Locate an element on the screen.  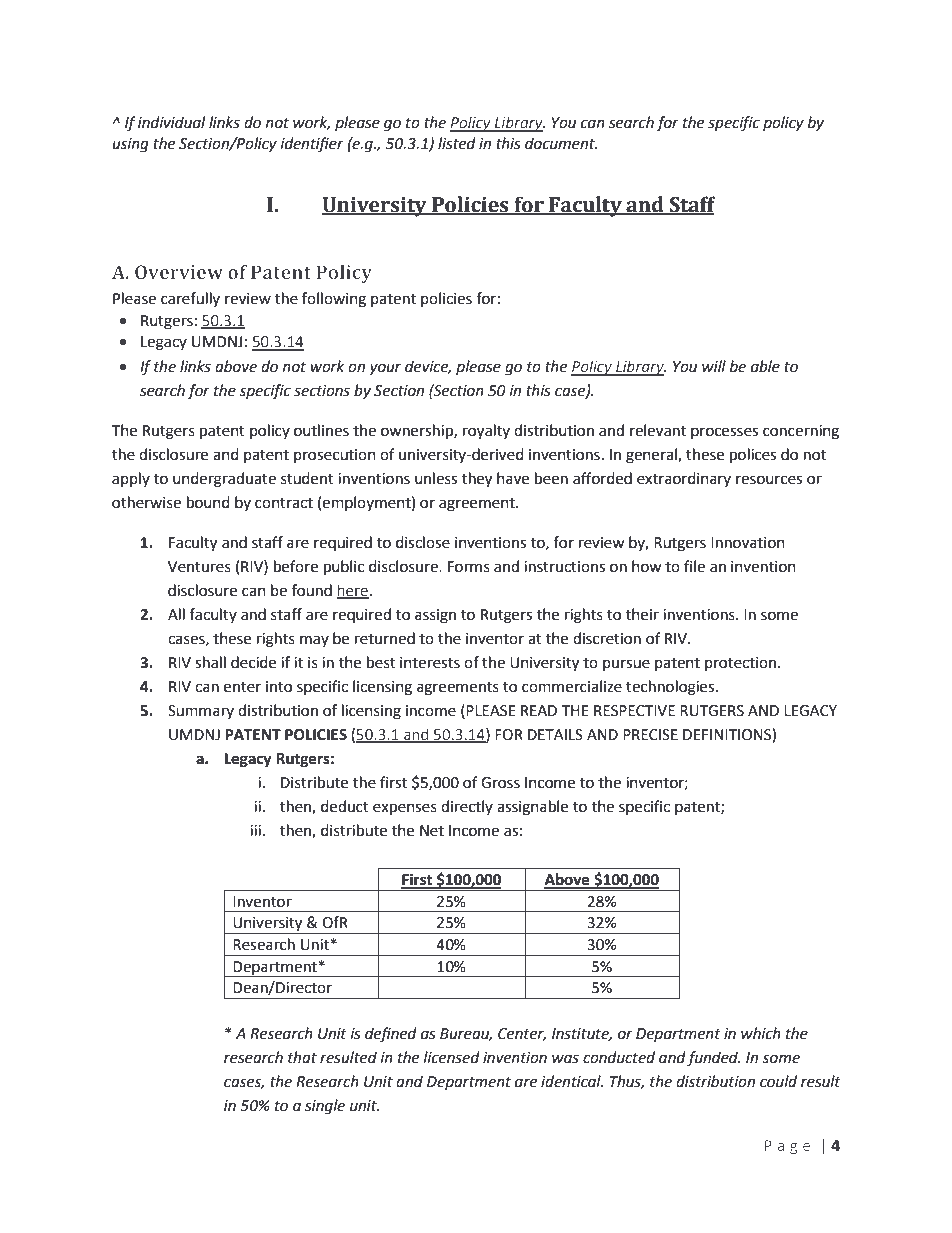
document is located at coordinates (561, 143).
